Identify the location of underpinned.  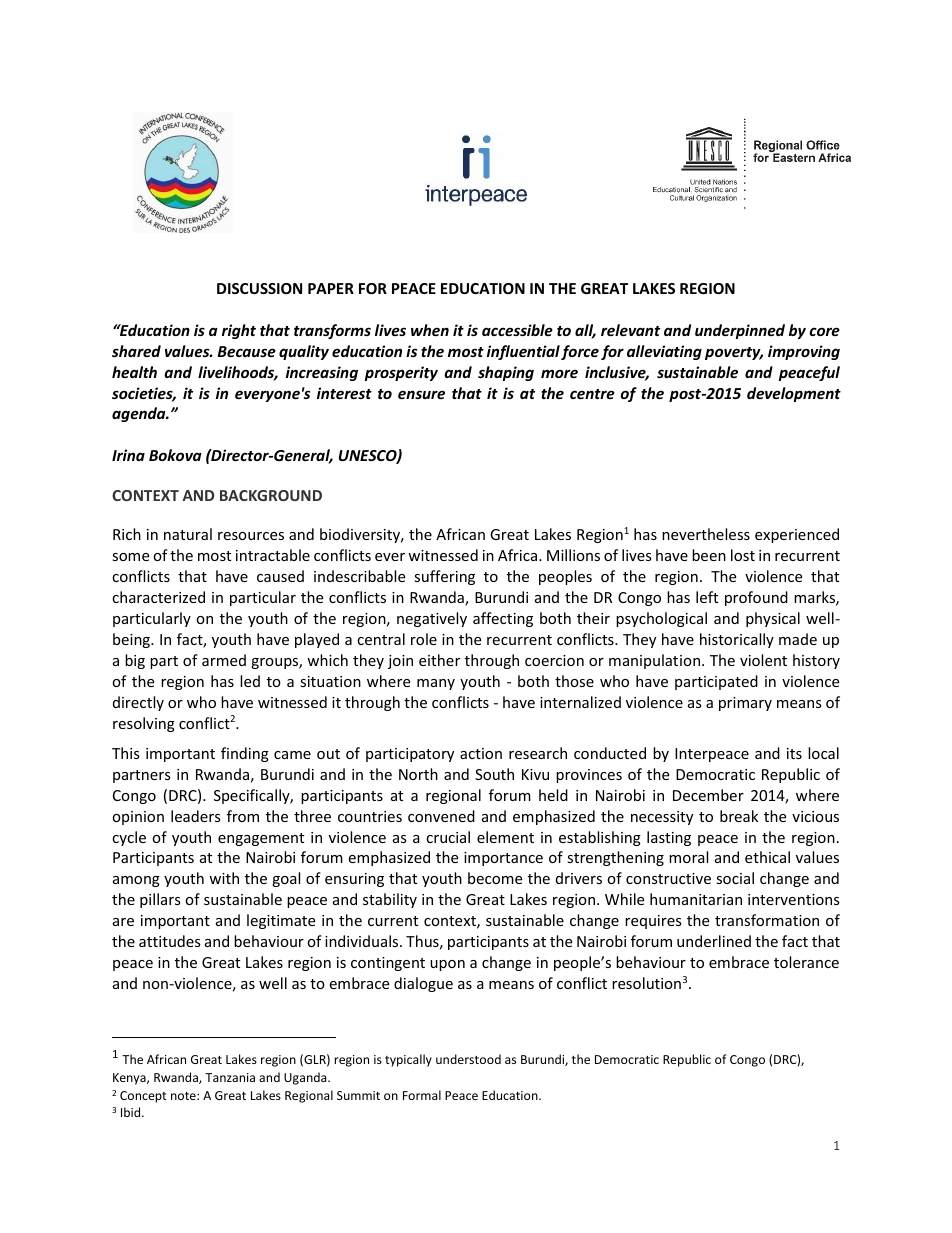
(740, 331).
